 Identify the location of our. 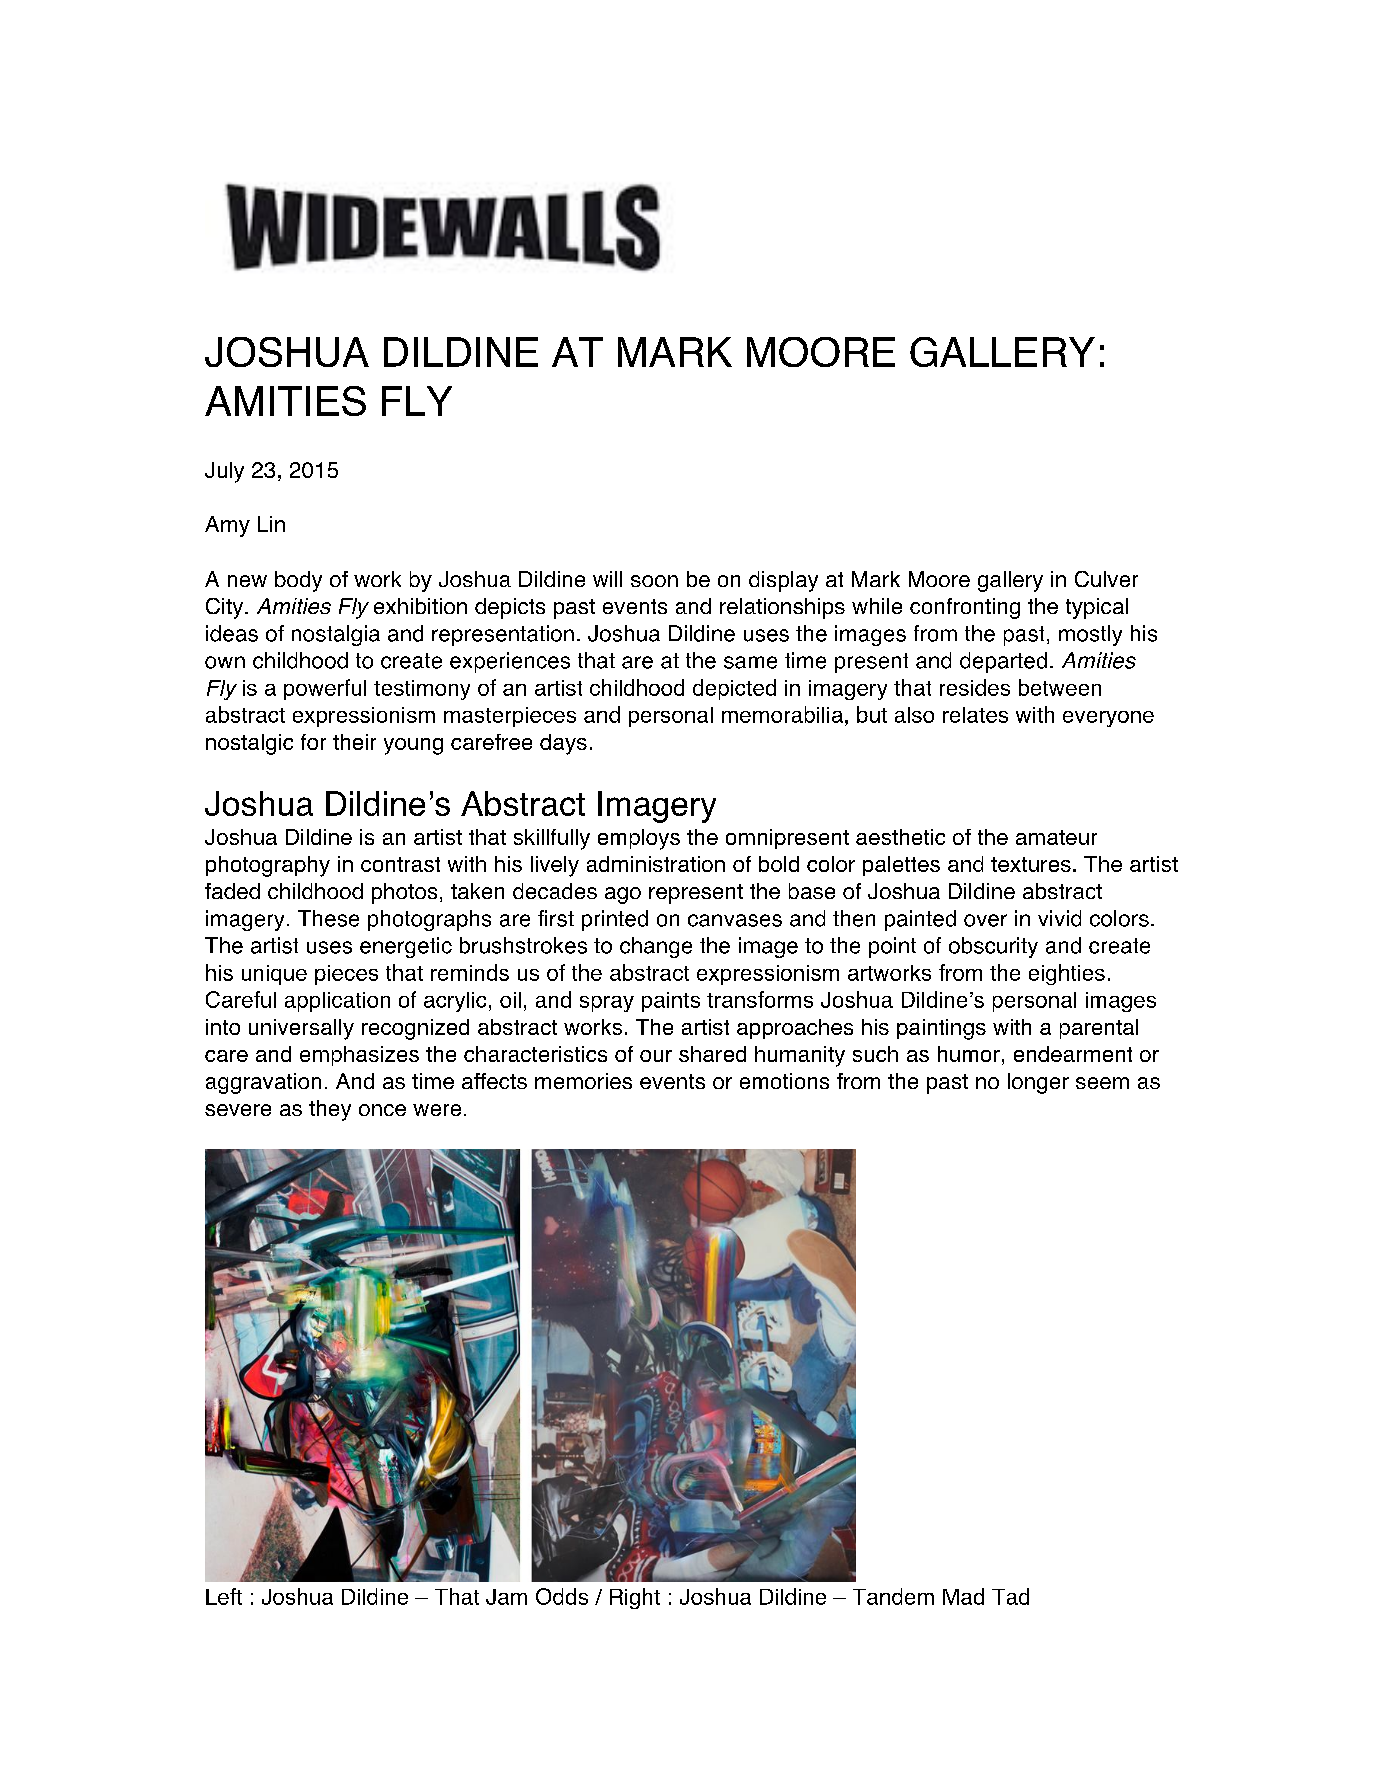
(656, 1056).
